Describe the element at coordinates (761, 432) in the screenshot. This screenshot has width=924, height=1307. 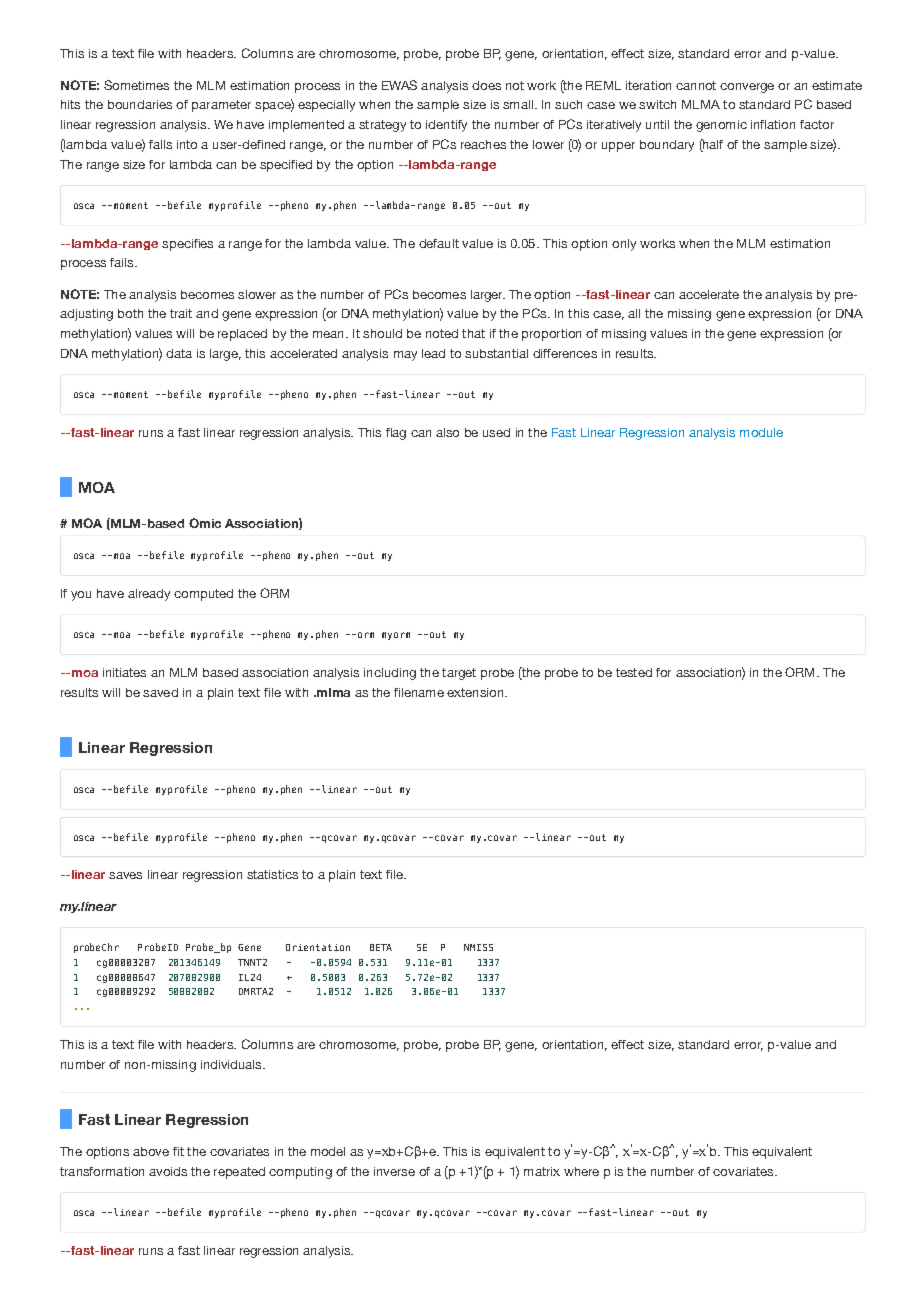
I see `module` at that location.
